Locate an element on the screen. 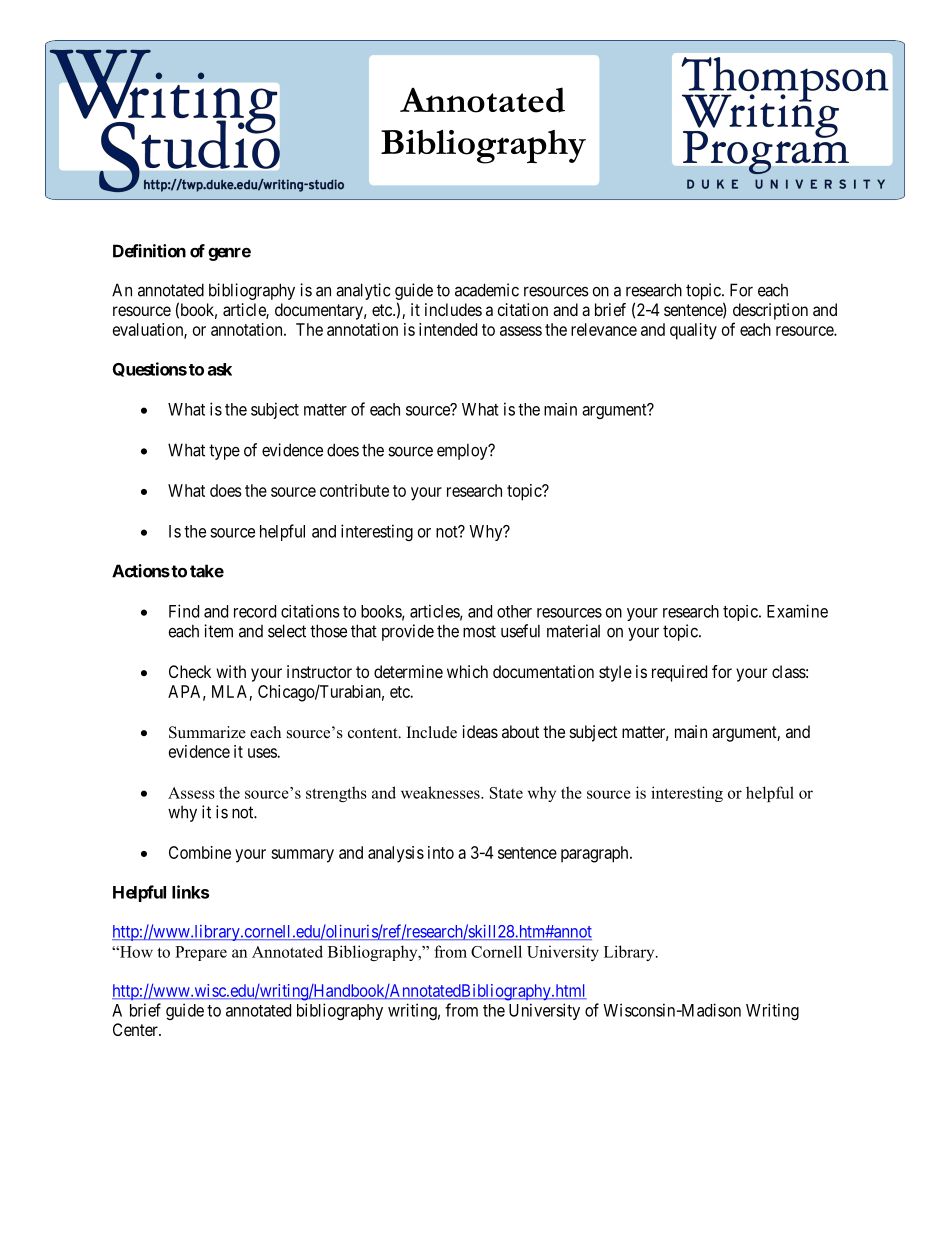  academic is located at coordinates (487, 290).
